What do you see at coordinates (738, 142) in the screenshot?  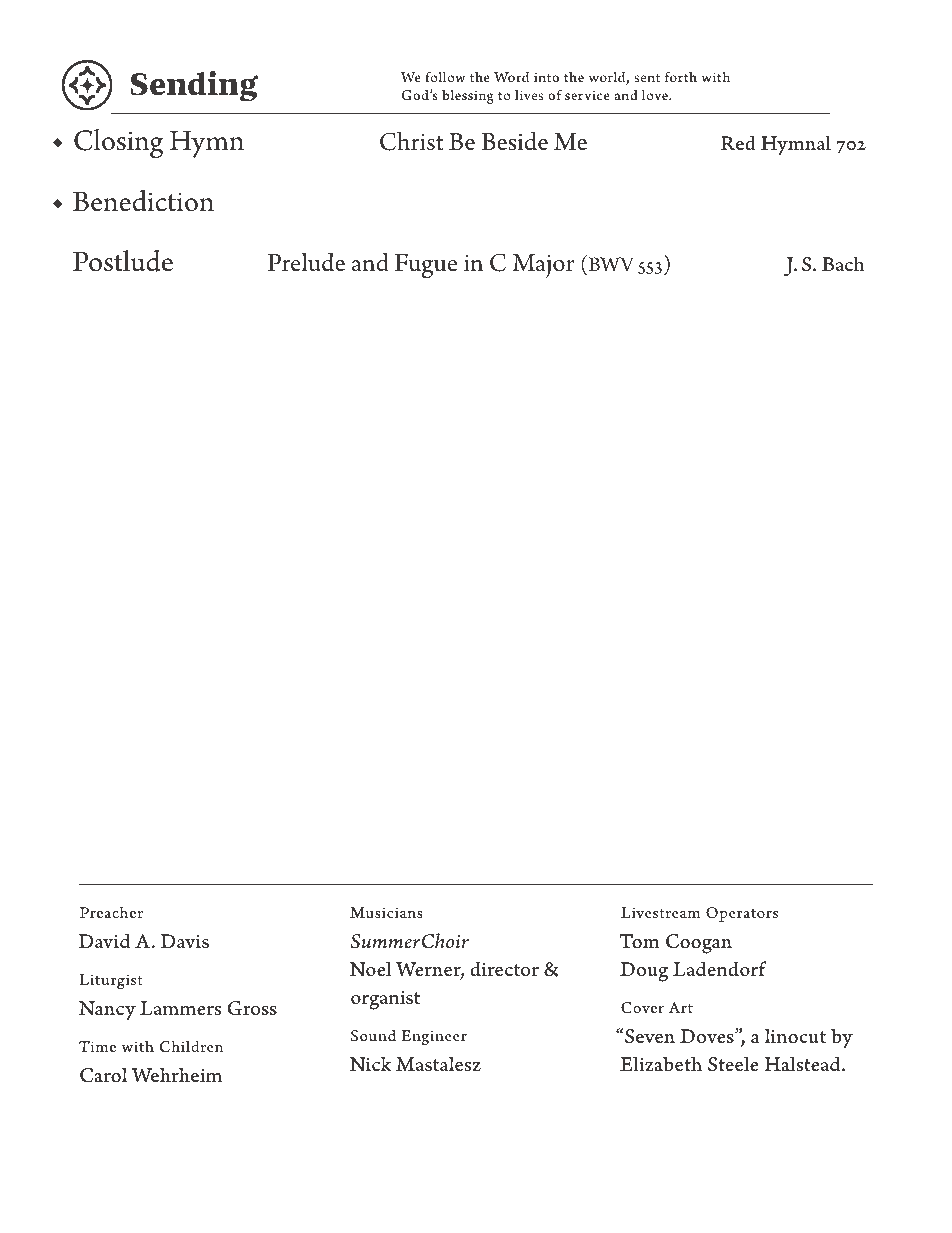 I see `Red` at bounding box center [738, 142].
